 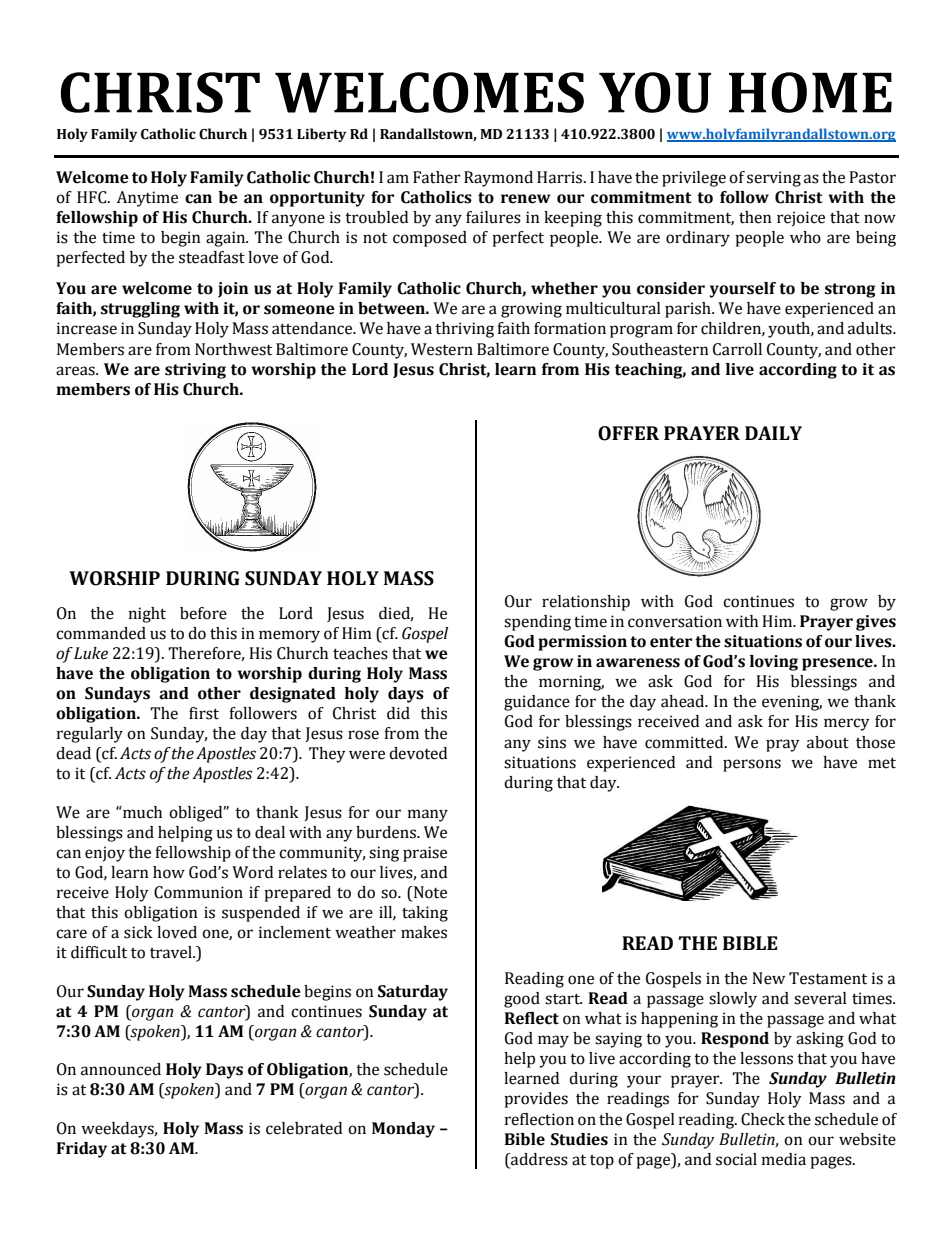 What do you see at coordinates (498, 179) in the page?
I see `Raymond` at bounding box center [498, 179].
